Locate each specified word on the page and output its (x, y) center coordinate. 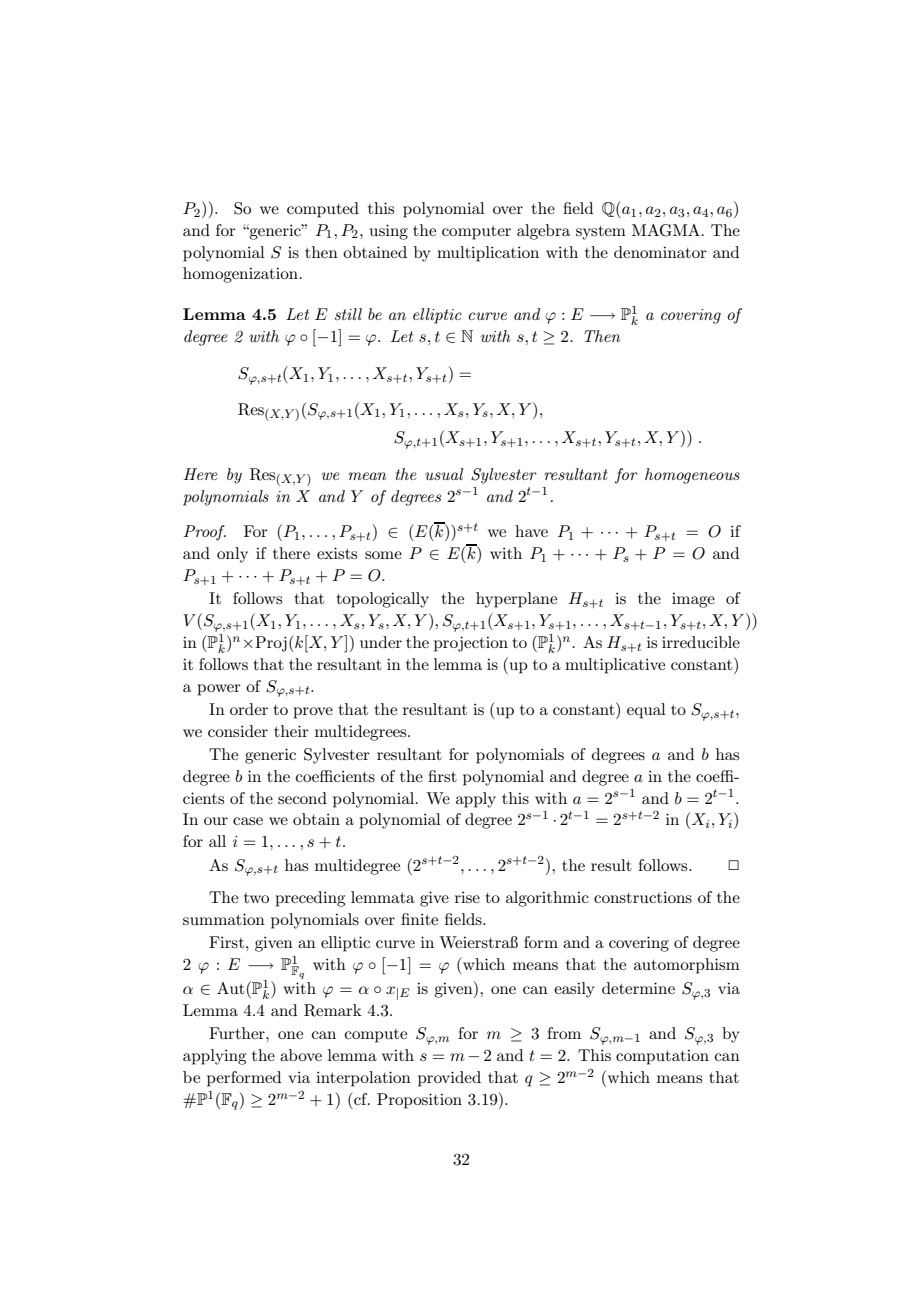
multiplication (488, 254)
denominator (660, 252)
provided (449, 1079)
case (248, 821)
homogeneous (692, 476)
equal (646, 711)
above (301, 1055)
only (232, 555)
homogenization (240, 275)
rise (467, 897)
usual (444, 474)
